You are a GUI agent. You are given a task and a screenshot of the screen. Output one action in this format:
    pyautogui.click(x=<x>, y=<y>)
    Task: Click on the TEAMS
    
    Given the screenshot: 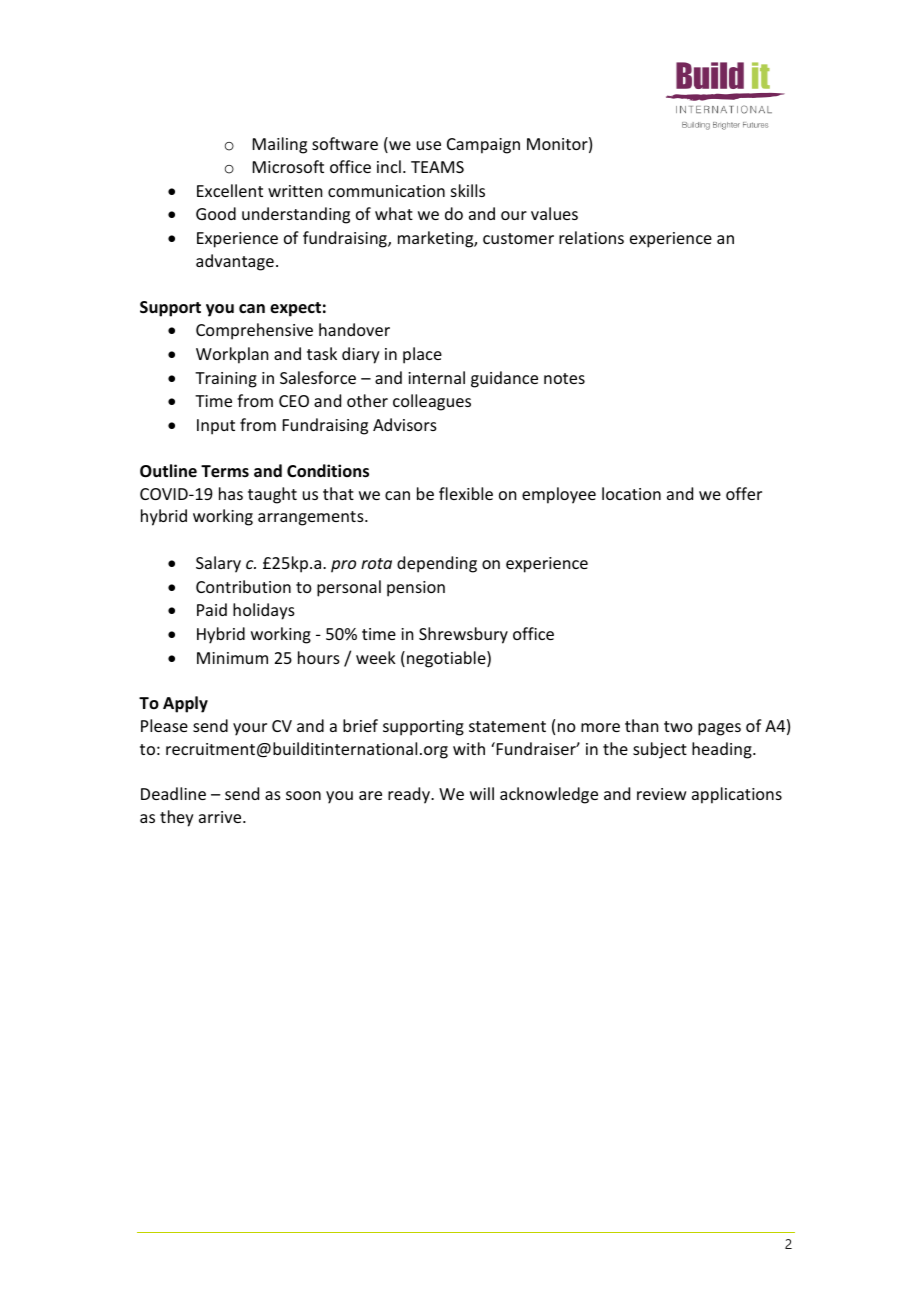 What is the action you would take?
    pyautogui.click(x=437, y=167)
